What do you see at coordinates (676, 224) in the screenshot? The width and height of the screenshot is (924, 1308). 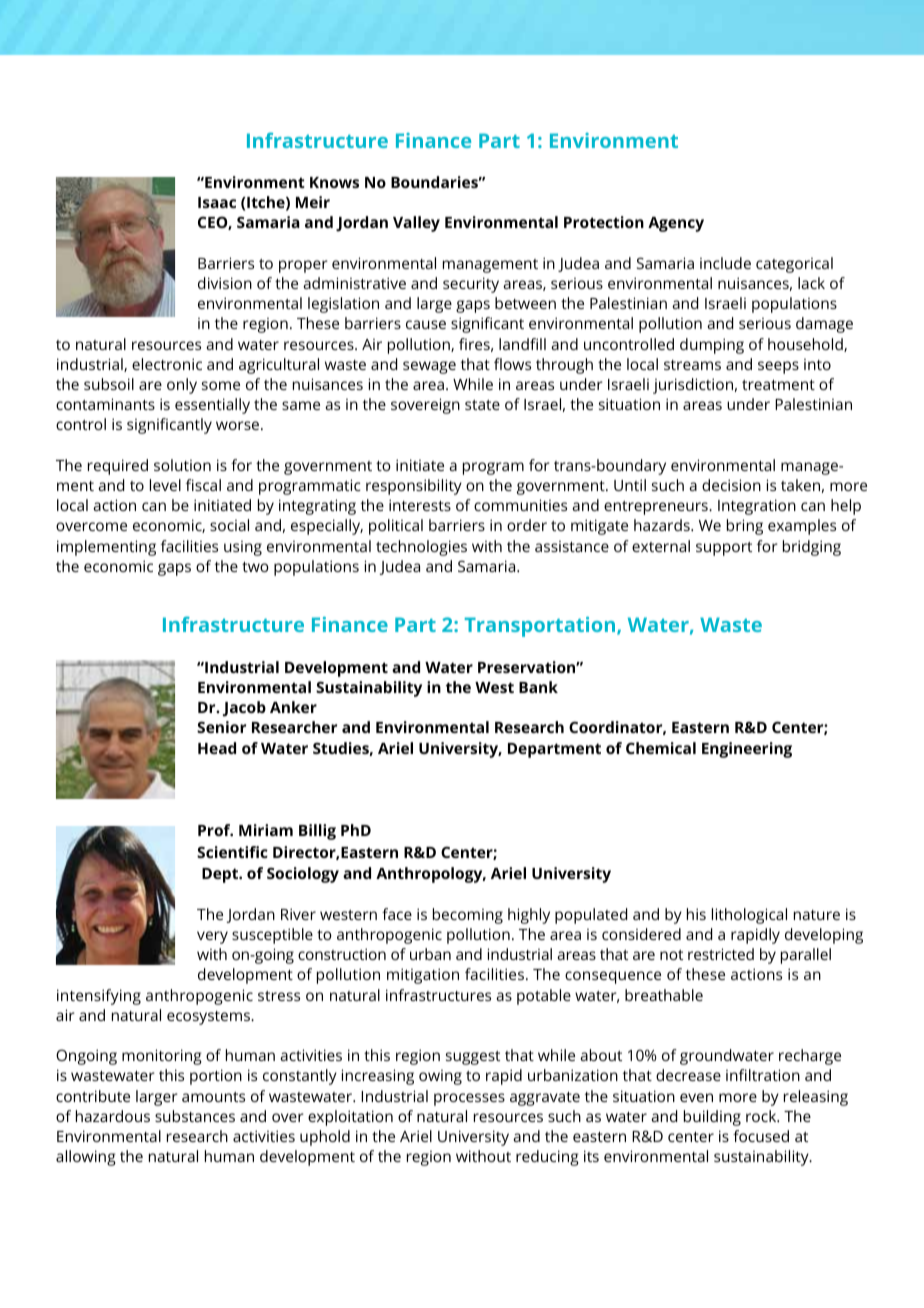 I see `Agency` at bounding box center [676, 224].
